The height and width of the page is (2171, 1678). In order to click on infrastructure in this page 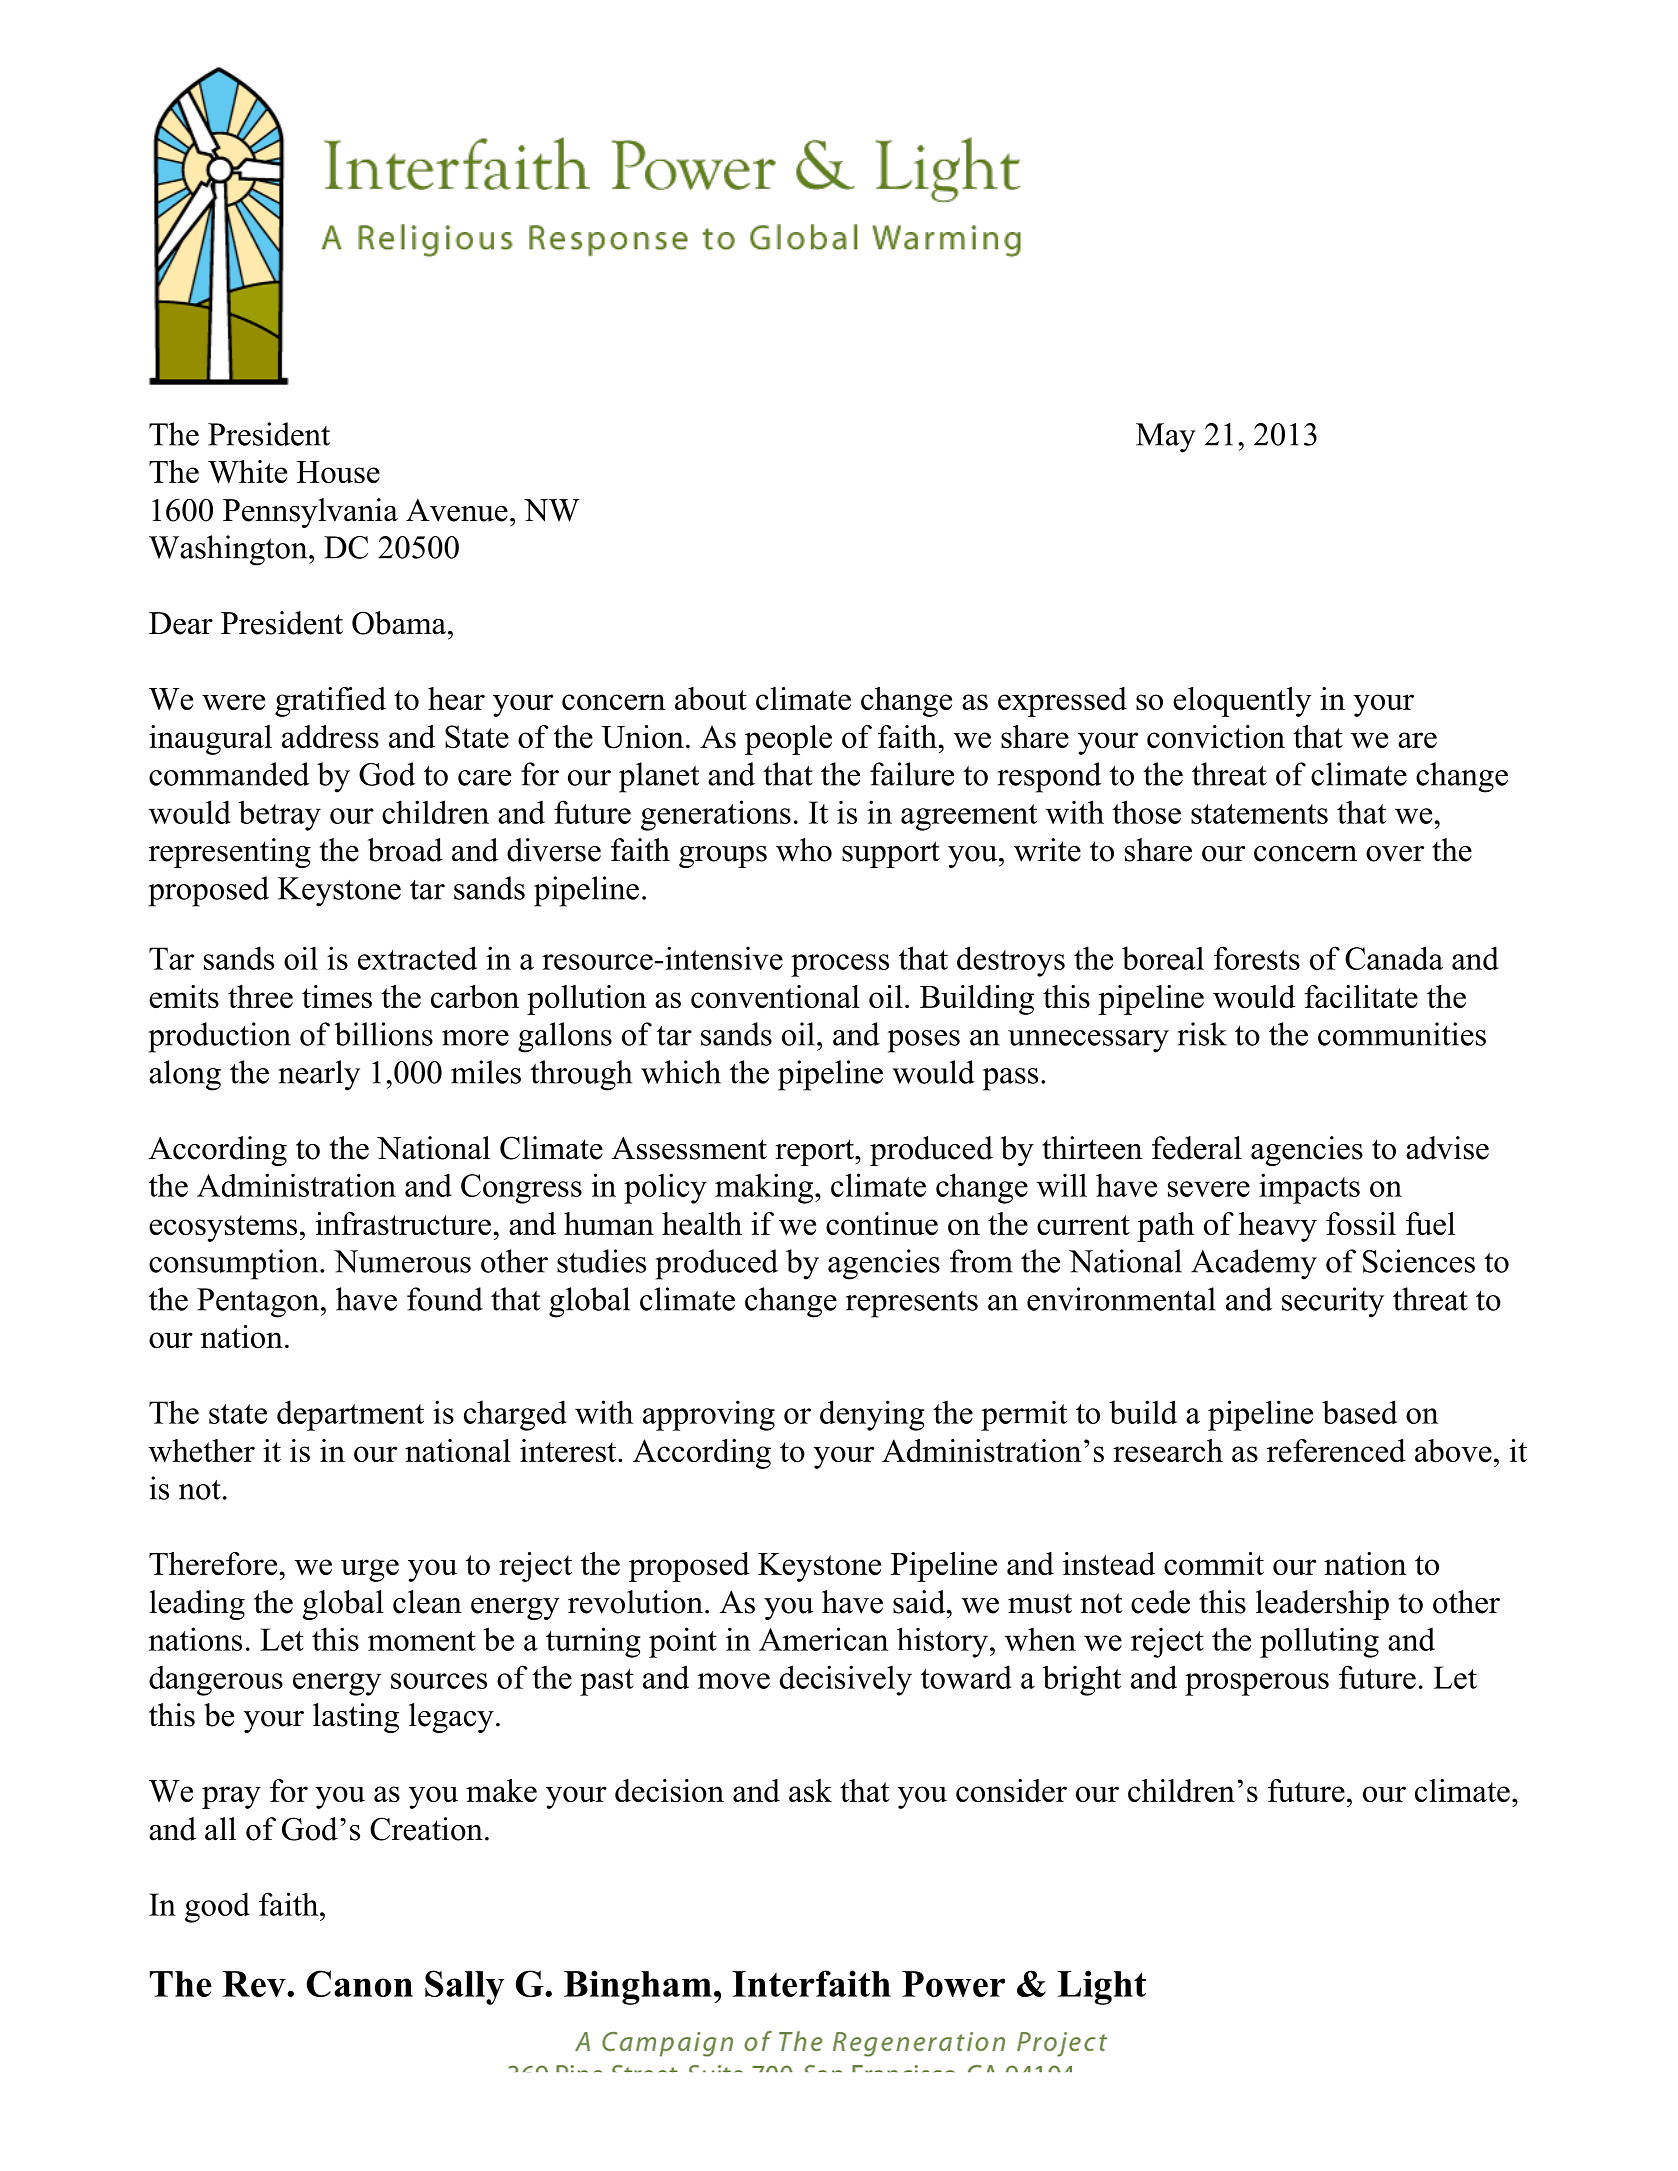, I will do `click(403, 1223)`.
